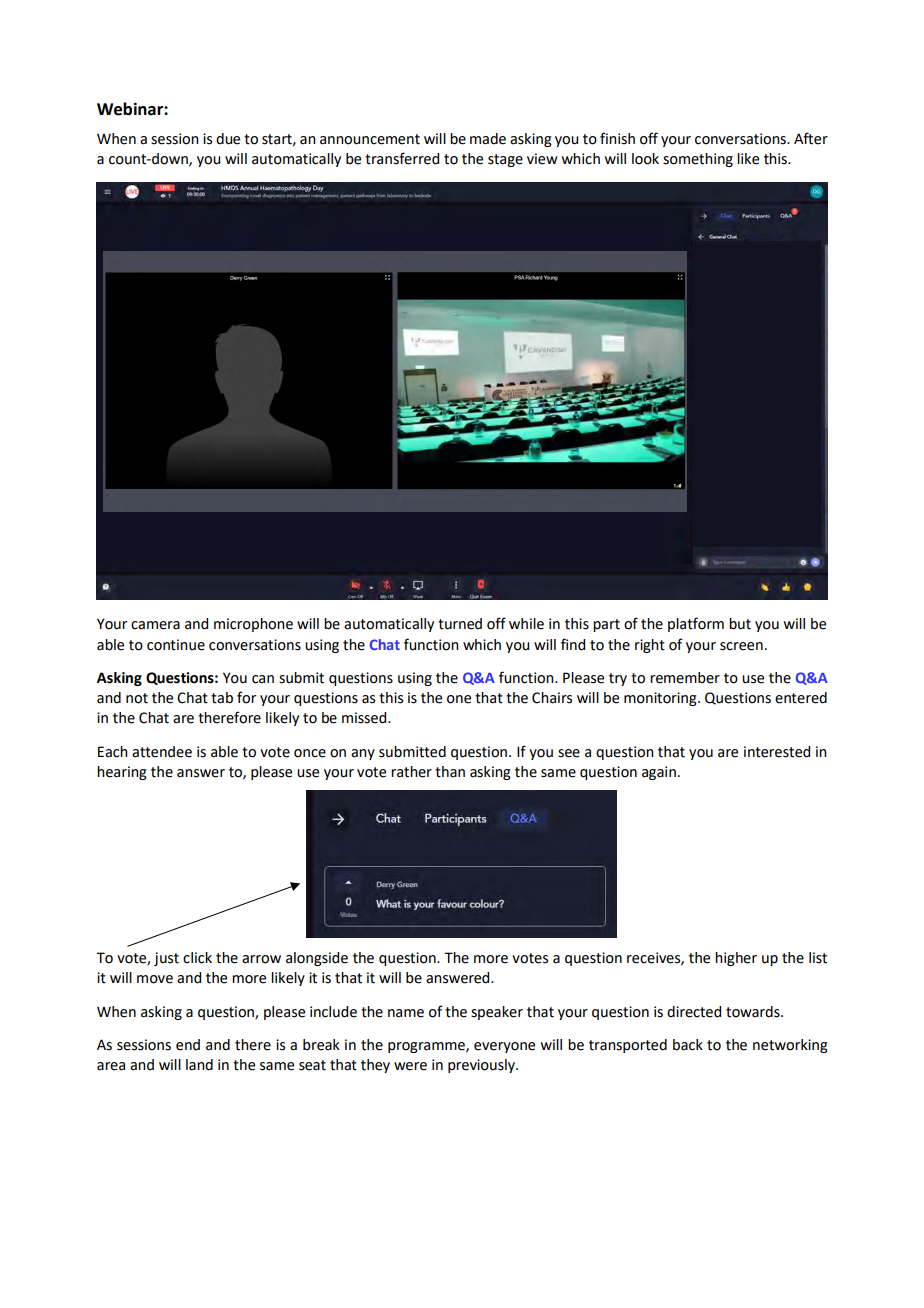 This screenshot has width=924, height=1308. Describe the element at coordinates (162, 752) in the screenshot. I see `attendee` at that location.
